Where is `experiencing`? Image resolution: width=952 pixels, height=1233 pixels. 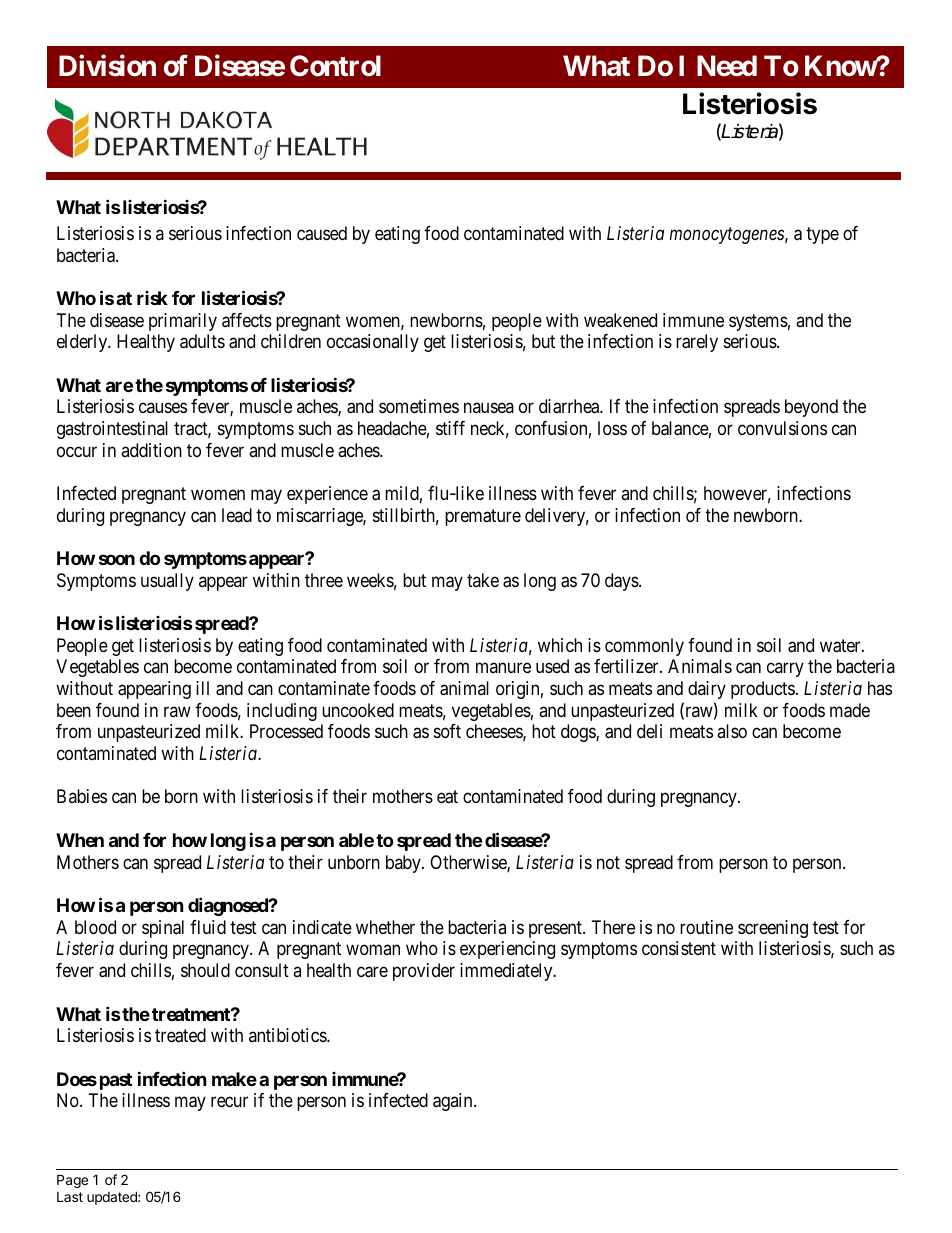 experiencing is located at coordinates (507, 950).
